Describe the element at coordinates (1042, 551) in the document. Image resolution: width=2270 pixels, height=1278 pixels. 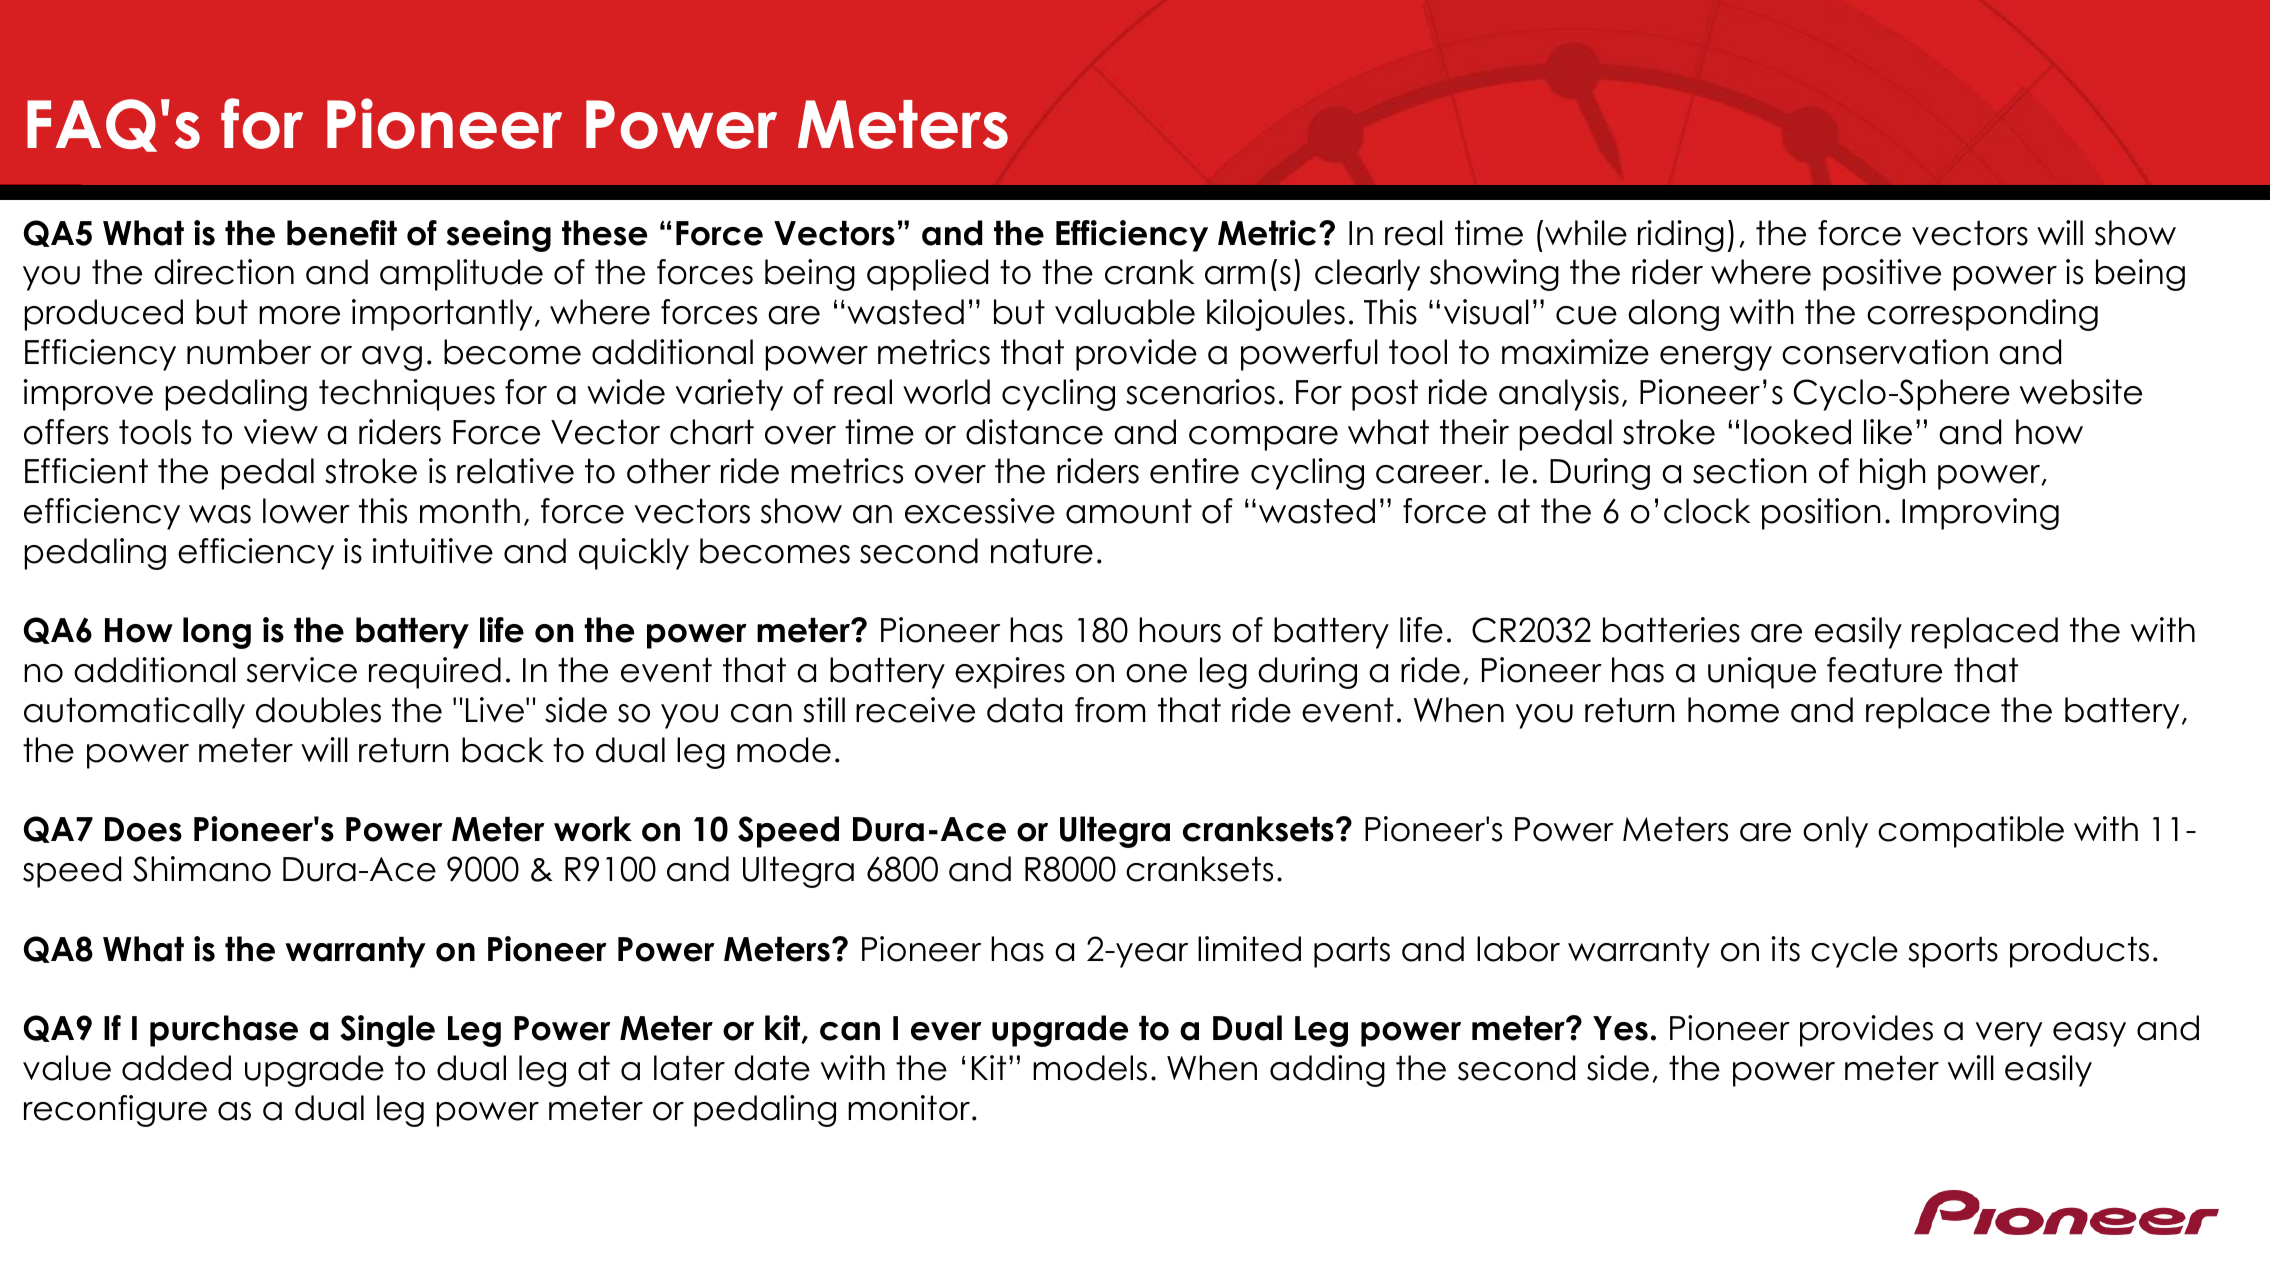
I see `nature` at that location.
